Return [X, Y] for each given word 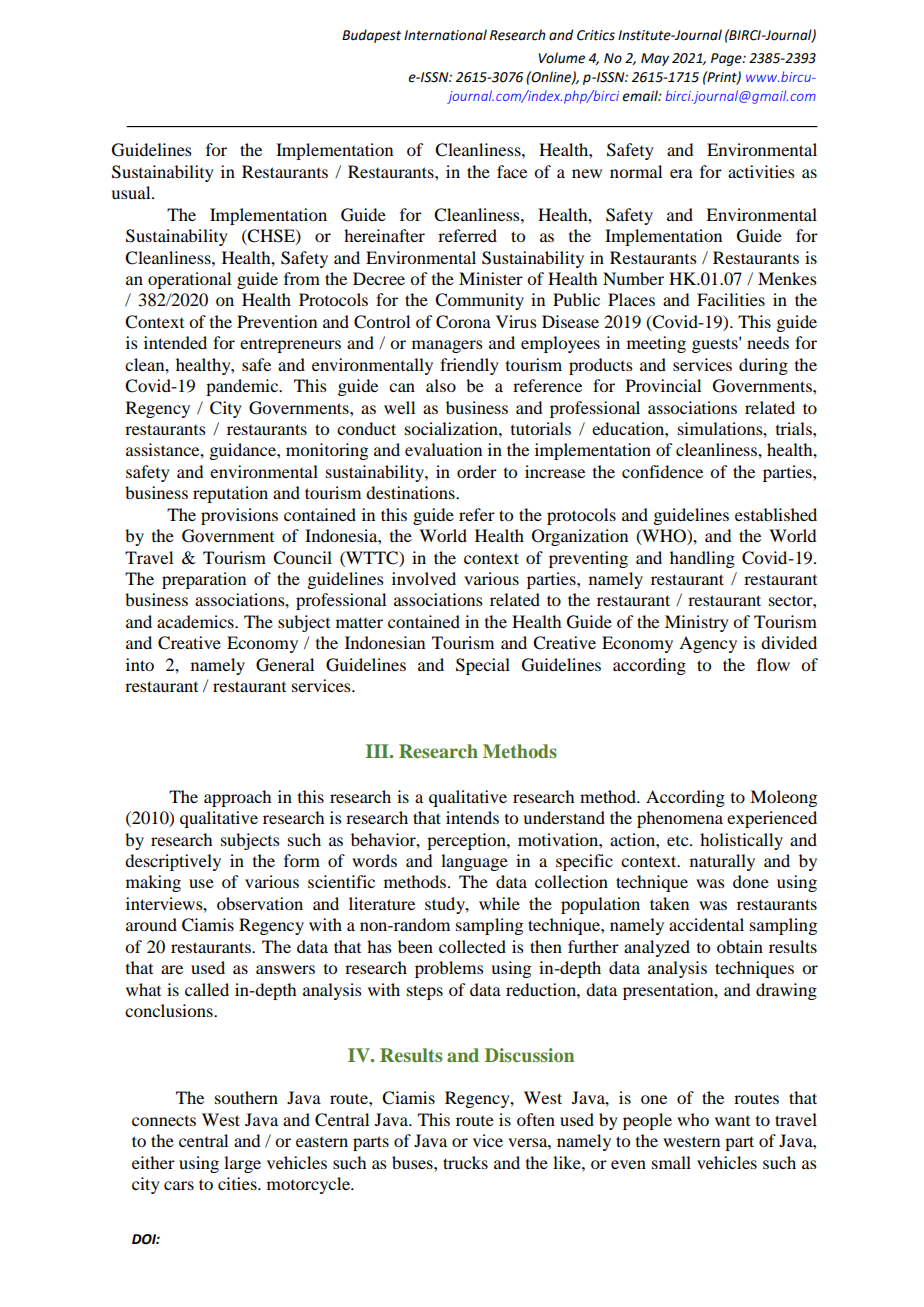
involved [424, 578]
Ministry [697, 623]
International [445, 35]
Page [727, 59]
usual [132, 192]
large [242, 1164]
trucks [465, 1162]
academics [196, 621]
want [732, 1121]
